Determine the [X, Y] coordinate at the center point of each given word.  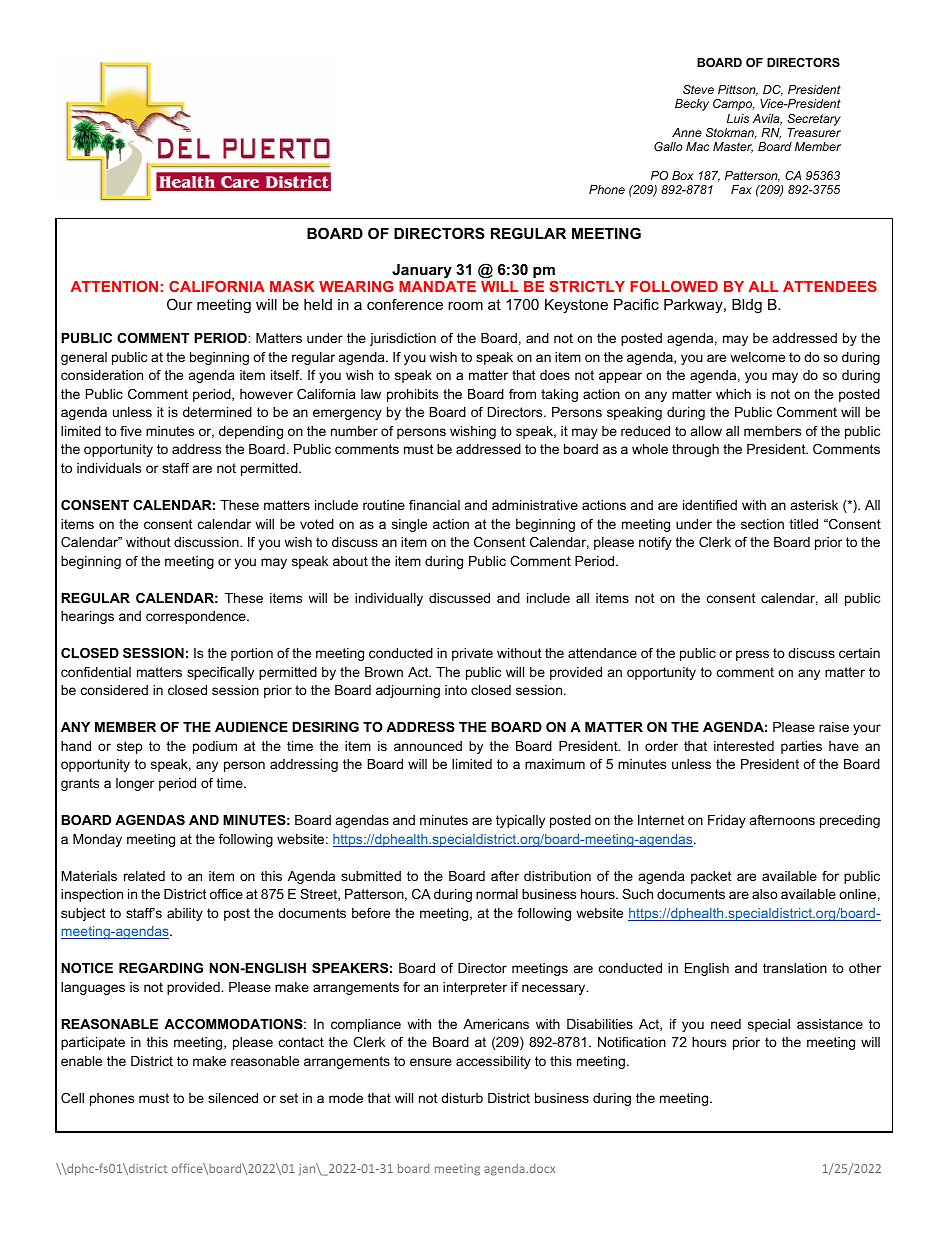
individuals [109, 468]
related [144, 876]
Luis [738, 118]
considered [114, 690]
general [84, 358]
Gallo [668, 146]
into [456, 690]
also [765, 894]
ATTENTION [114, 286]
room [465, 306]
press [752, 655]
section [762, 524]
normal [497, 894]
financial [434, 505]
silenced [233, 1098]
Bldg [747, 306]
